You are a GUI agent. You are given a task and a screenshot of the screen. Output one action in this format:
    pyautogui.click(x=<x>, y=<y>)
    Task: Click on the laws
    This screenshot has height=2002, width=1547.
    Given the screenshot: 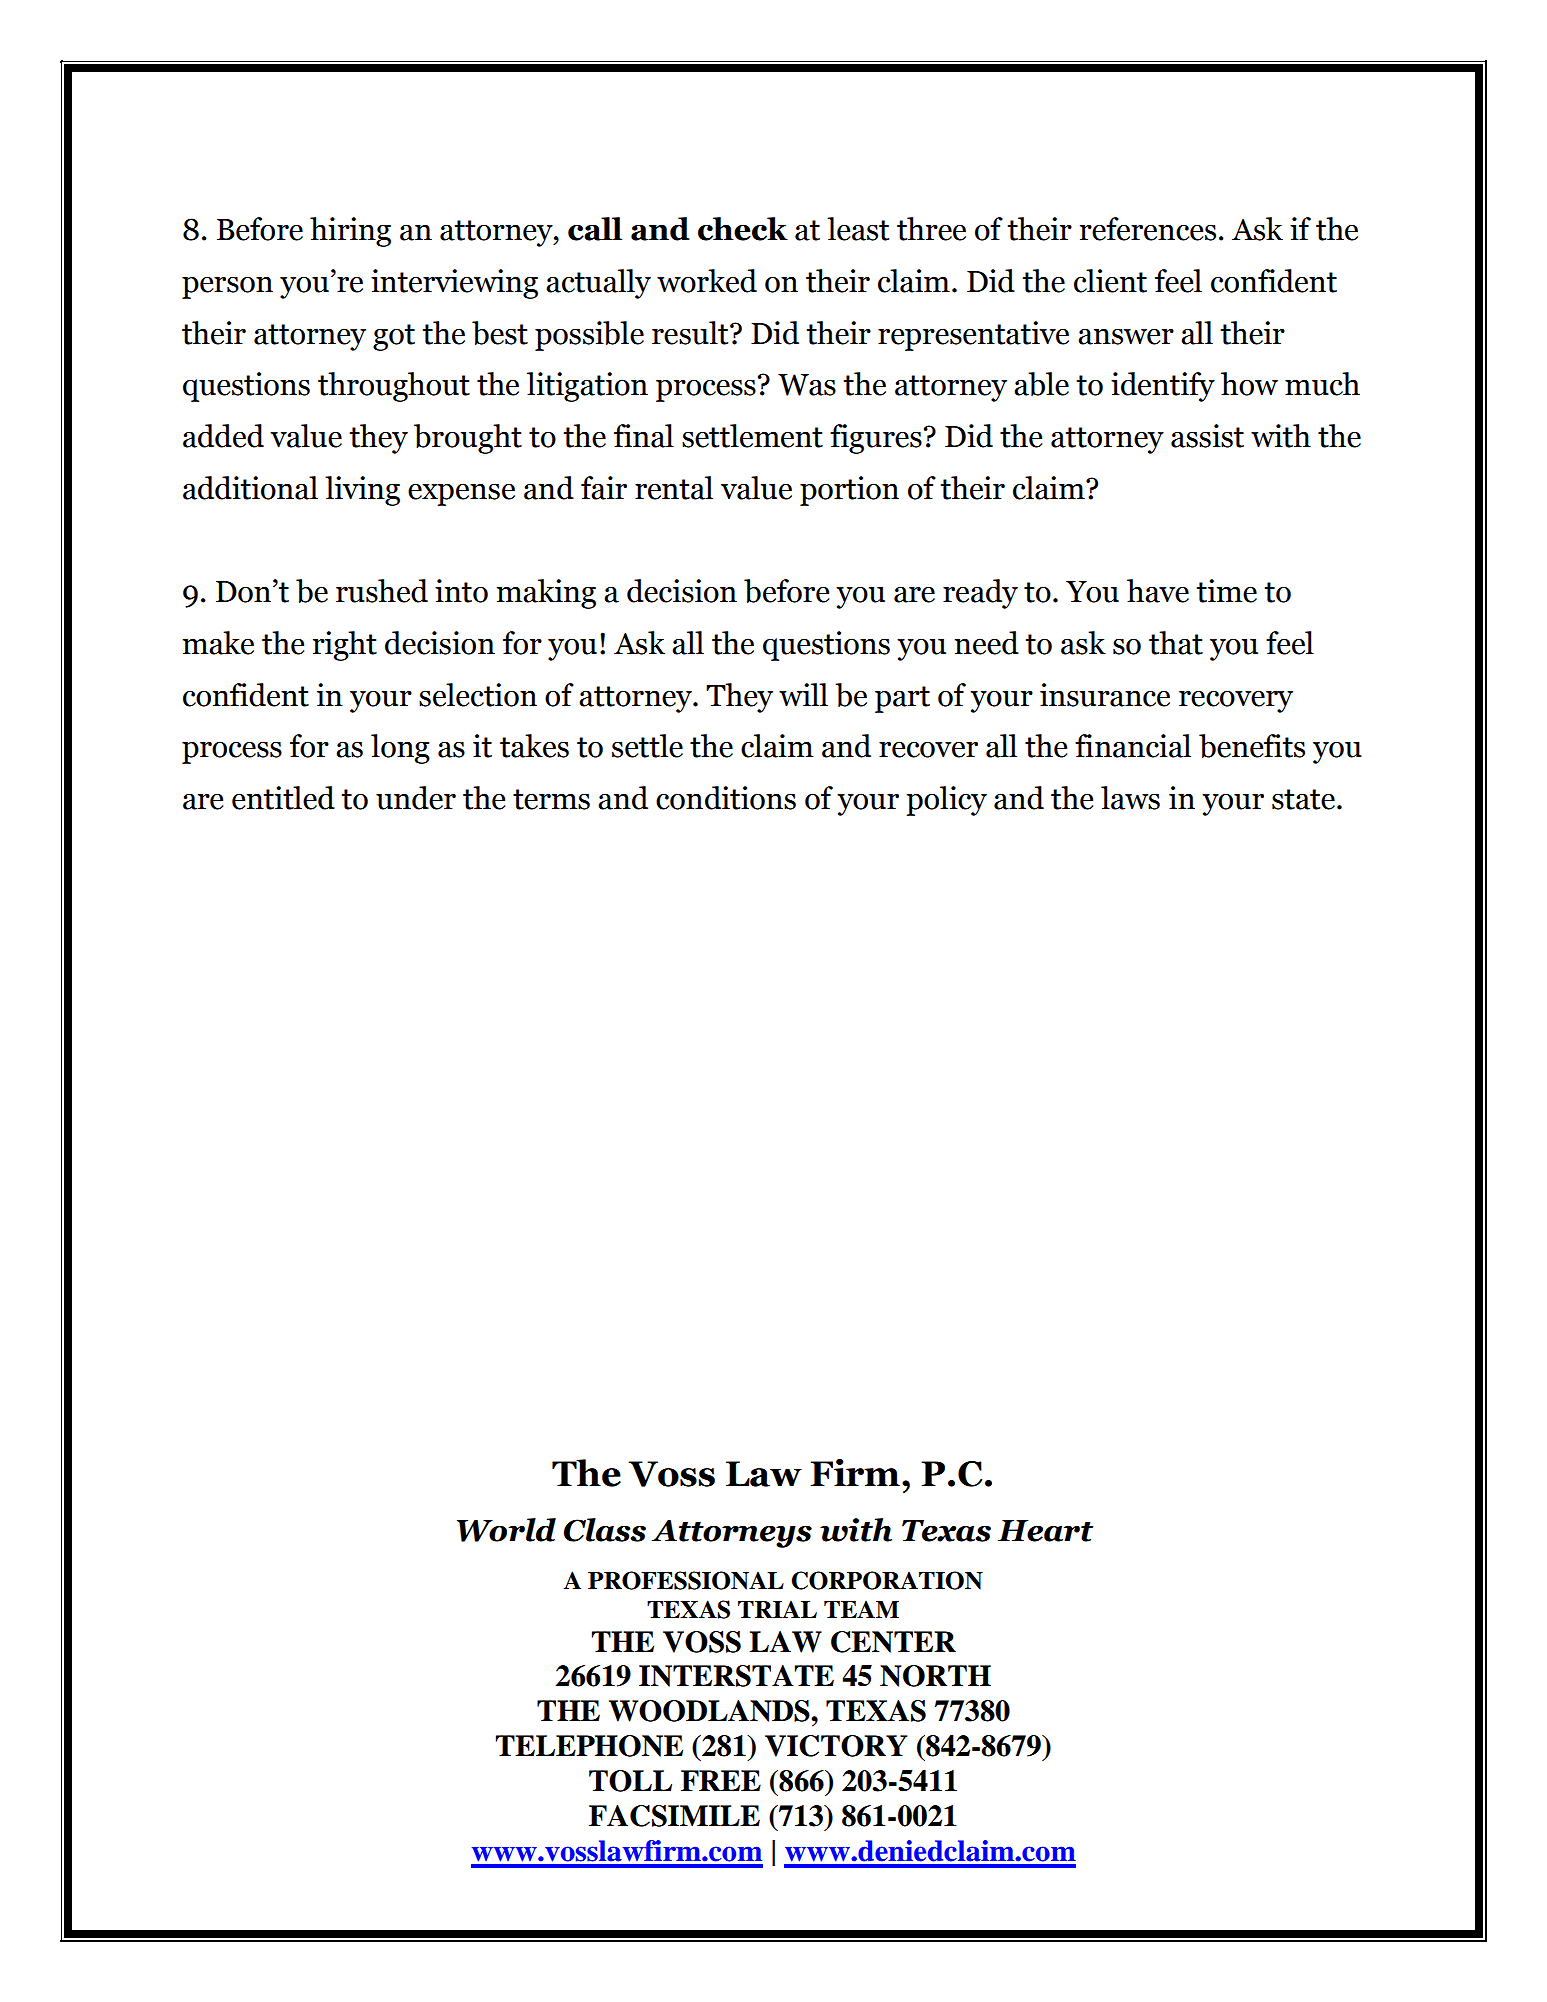 What is the action you would take?
    pyautogui.click(x=1130, y=798)
